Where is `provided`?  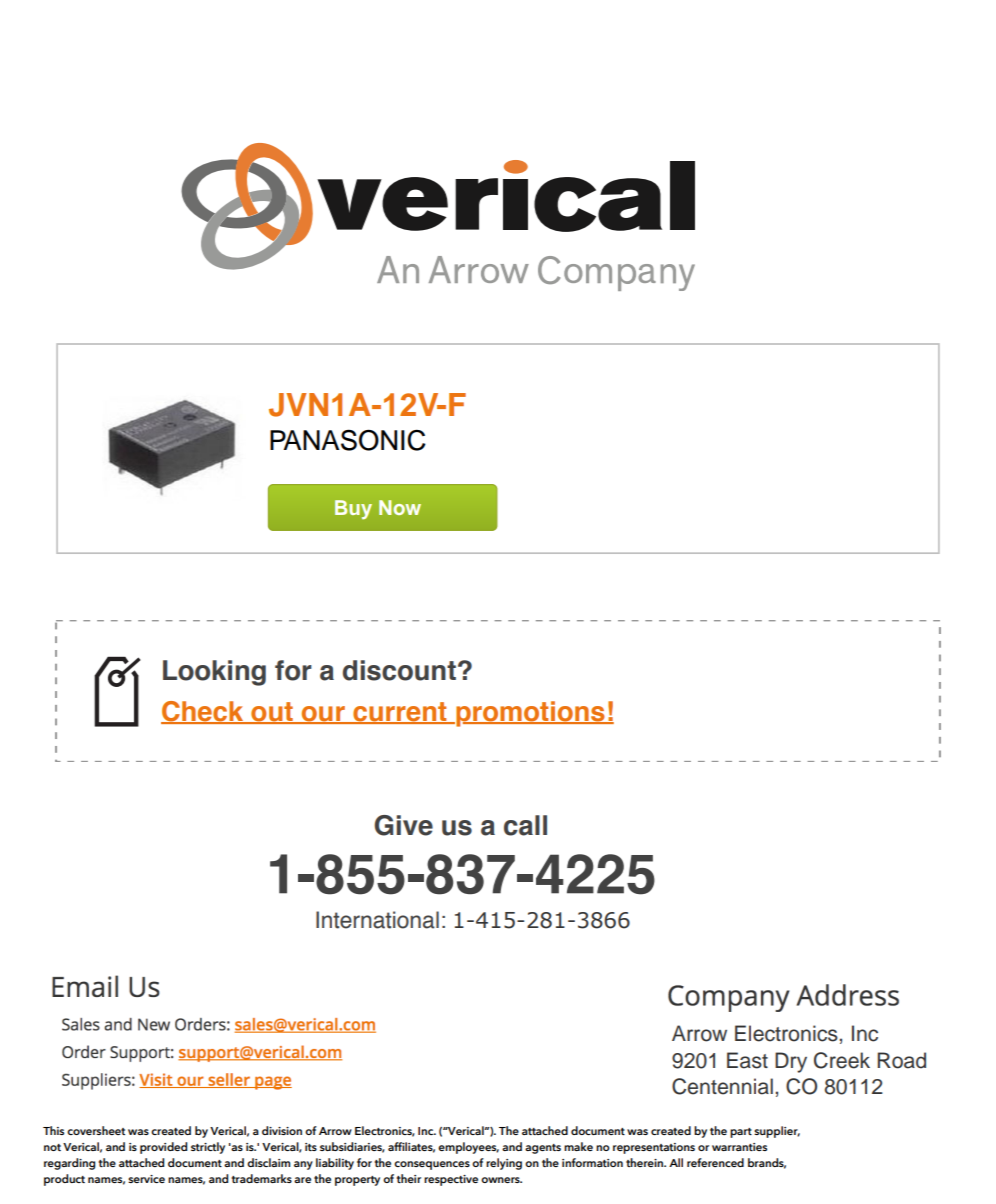
provided is located at coordinates (163, 1148).
